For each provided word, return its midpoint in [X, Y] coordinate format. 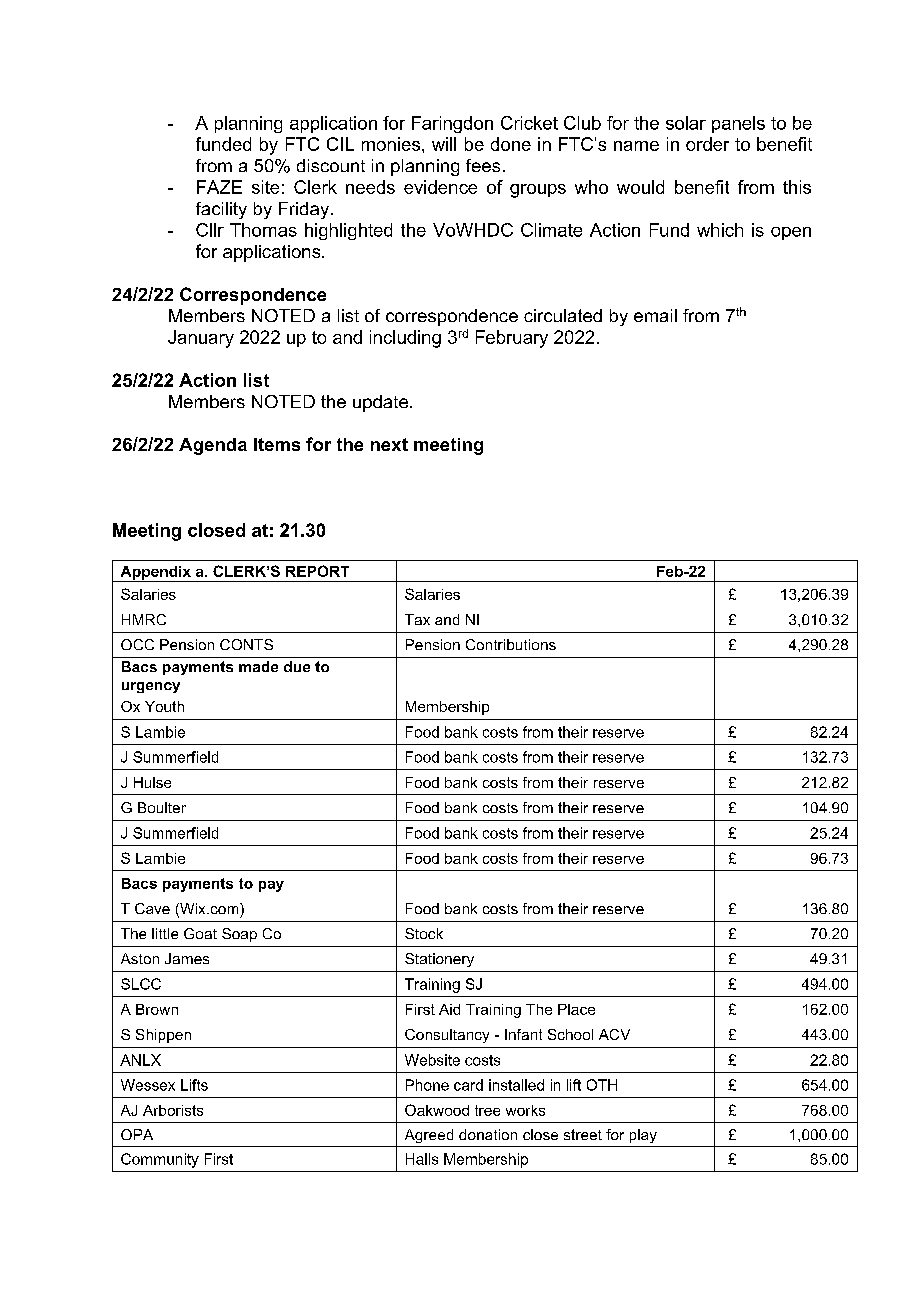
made [258, 666]
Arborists [173, 1110]
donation [488, 1134]
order [707, 144]
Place [576, 1009]
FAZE [219, 187]
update [380, 403]
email [655, 315]
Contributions [511, 644]
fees [483, 165]
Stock [424, 933]
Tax [417, 619]
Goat [200, 933]
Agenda [213, 446]
